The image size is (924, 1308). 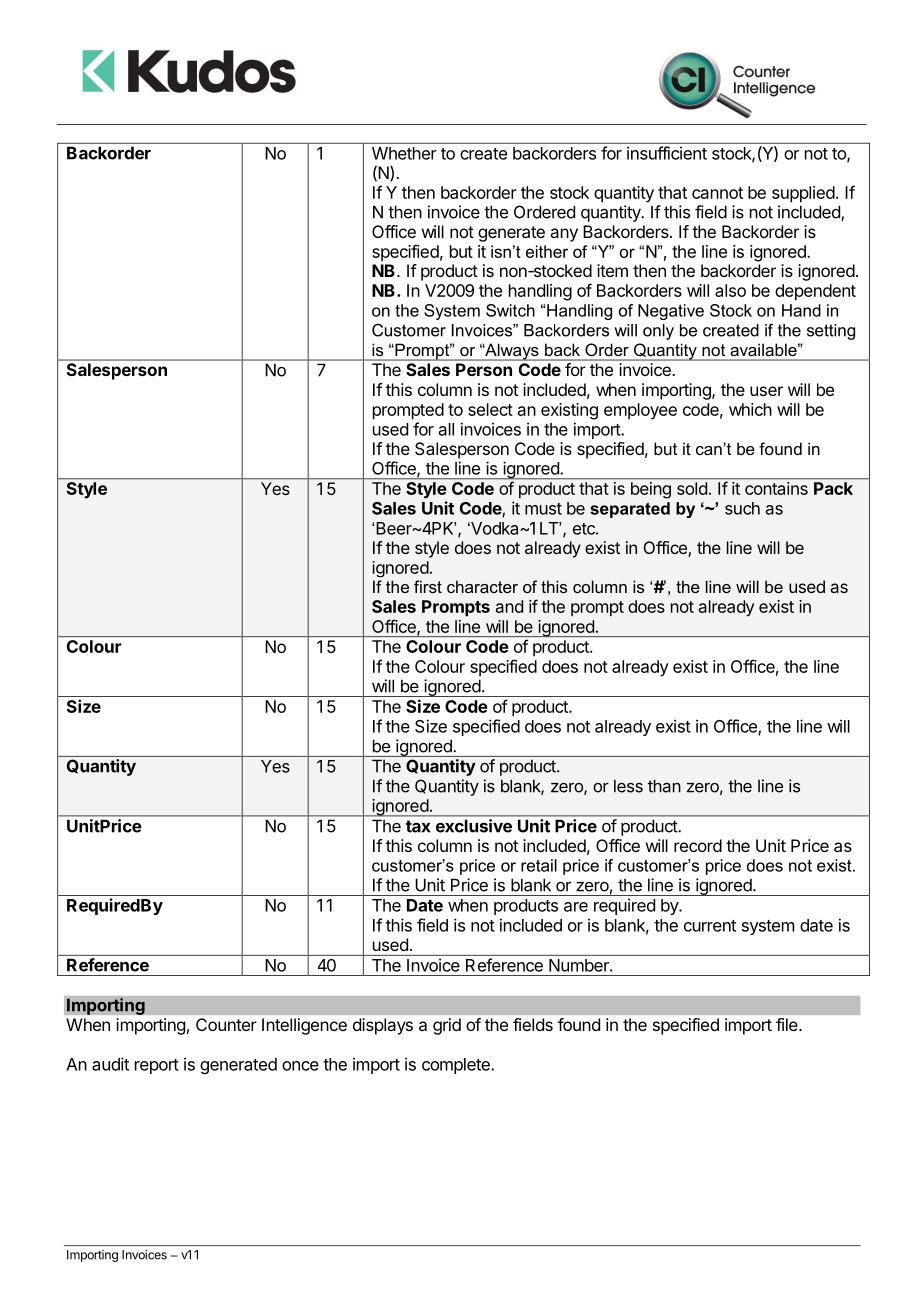 What do you see at coordinates (226, 1024) in the document?
I see `Counter` at bounding box center [226, 1024].
